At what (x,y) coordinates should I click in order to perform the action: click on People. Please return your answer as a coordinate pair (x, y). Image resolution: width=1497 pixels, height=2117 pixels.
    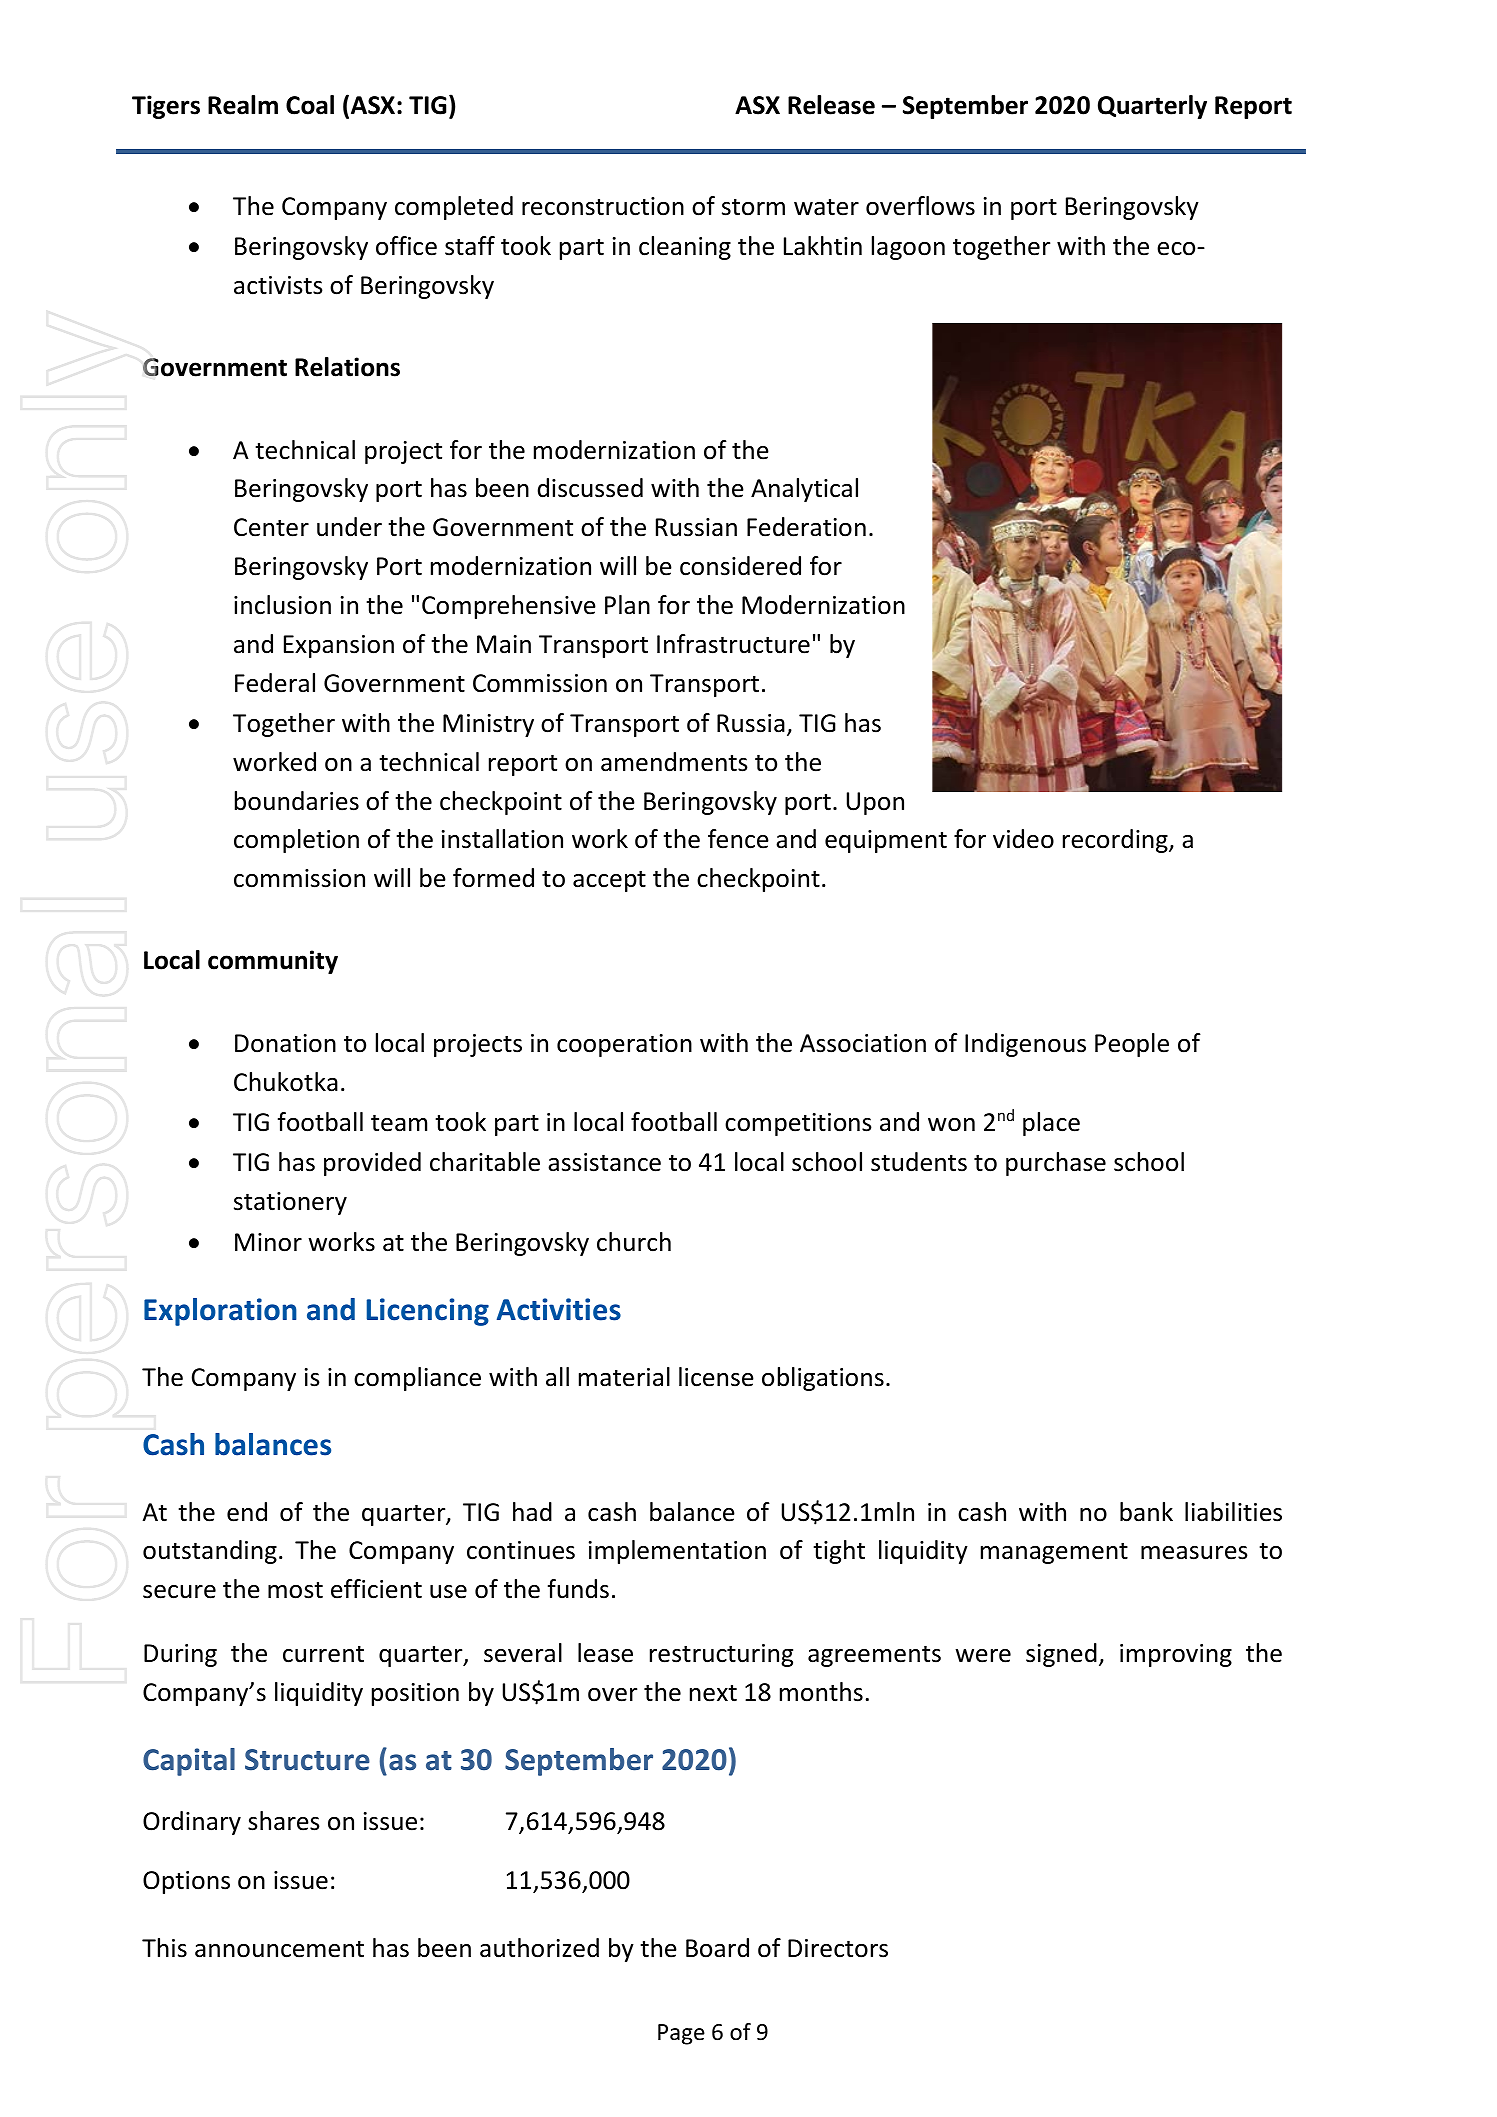
    Looking at the image, I should click on (1132, 1045).
